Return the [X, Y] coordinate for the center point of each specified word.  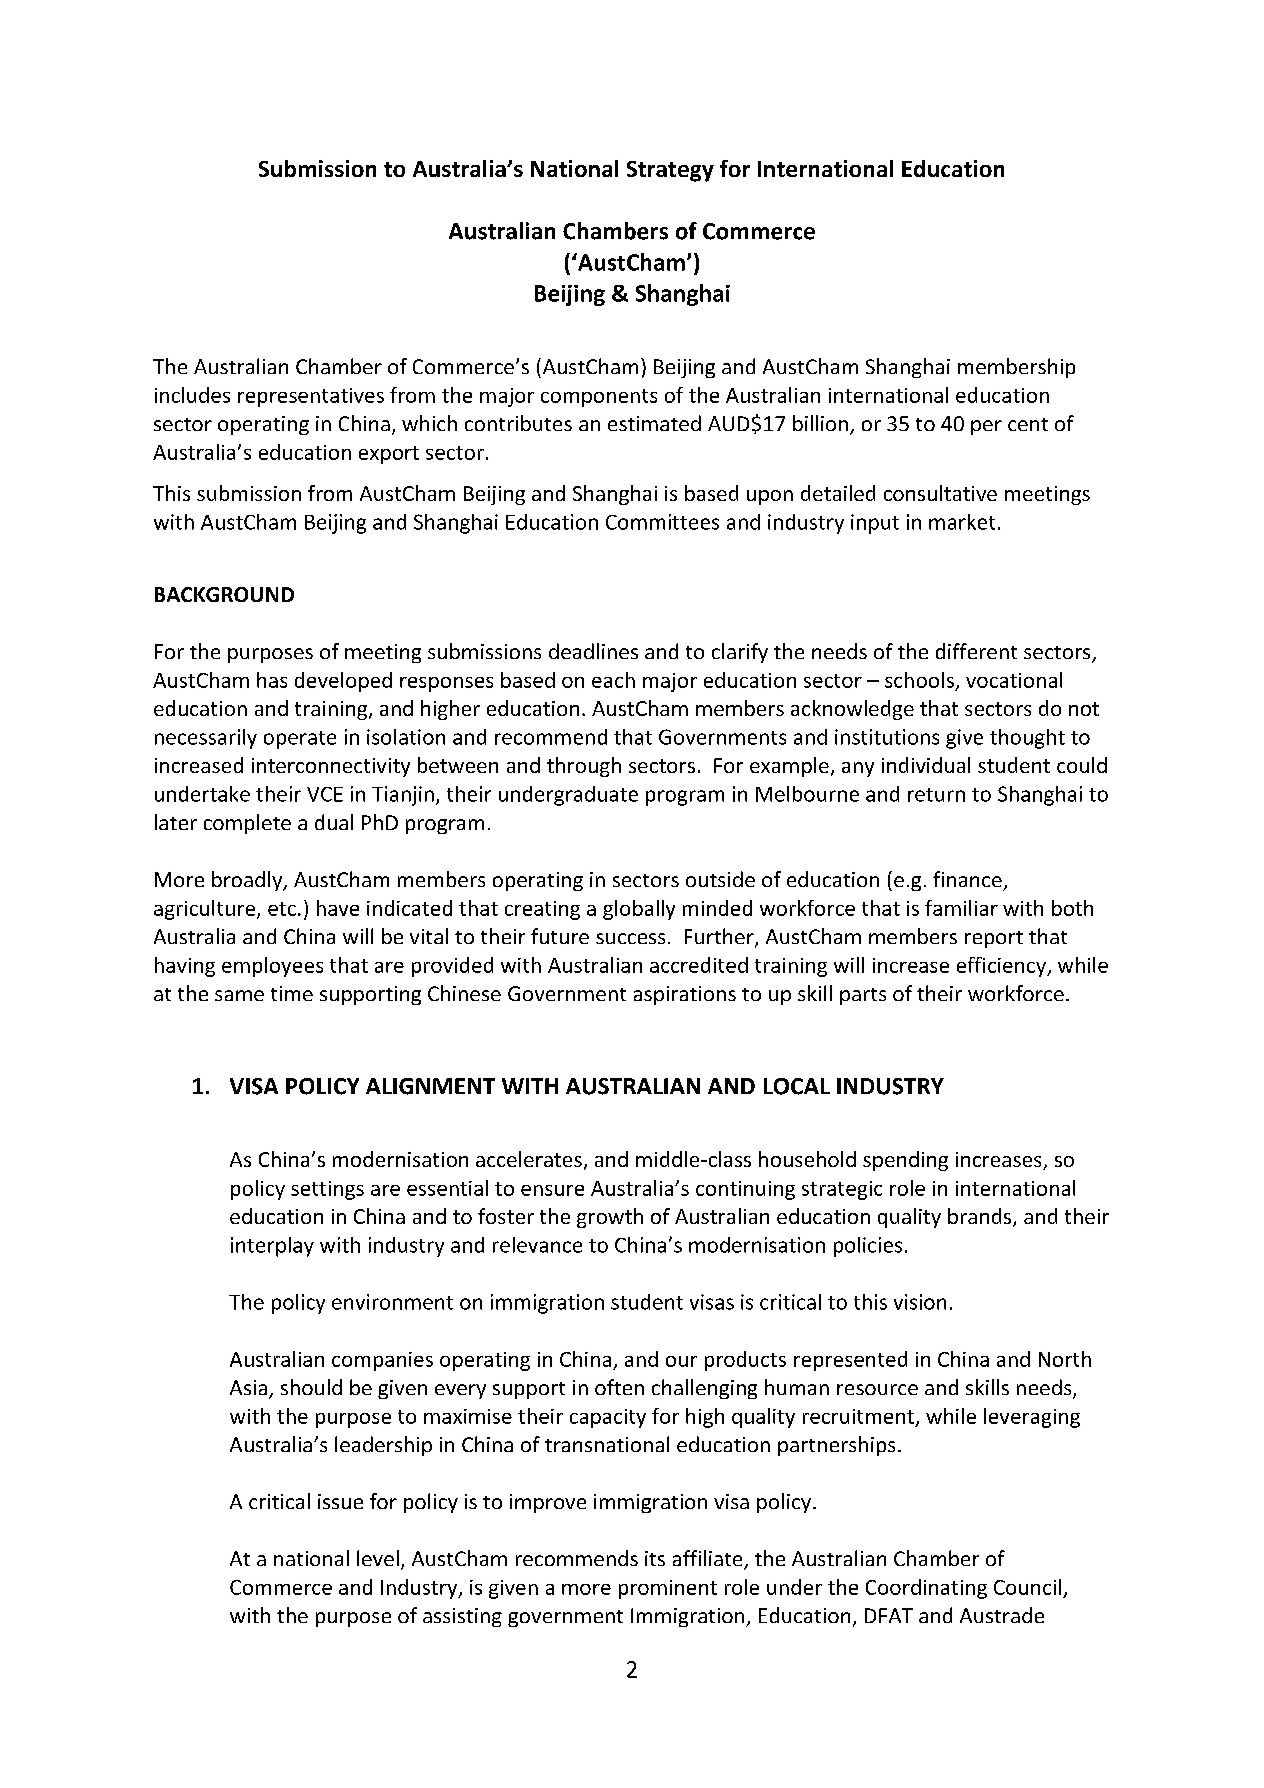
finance [967, 879]
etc [282, 909]
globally [639, 910]
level [378, 1558]
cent [1028, 424]
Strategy [670, 171]
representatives [311, 397]
